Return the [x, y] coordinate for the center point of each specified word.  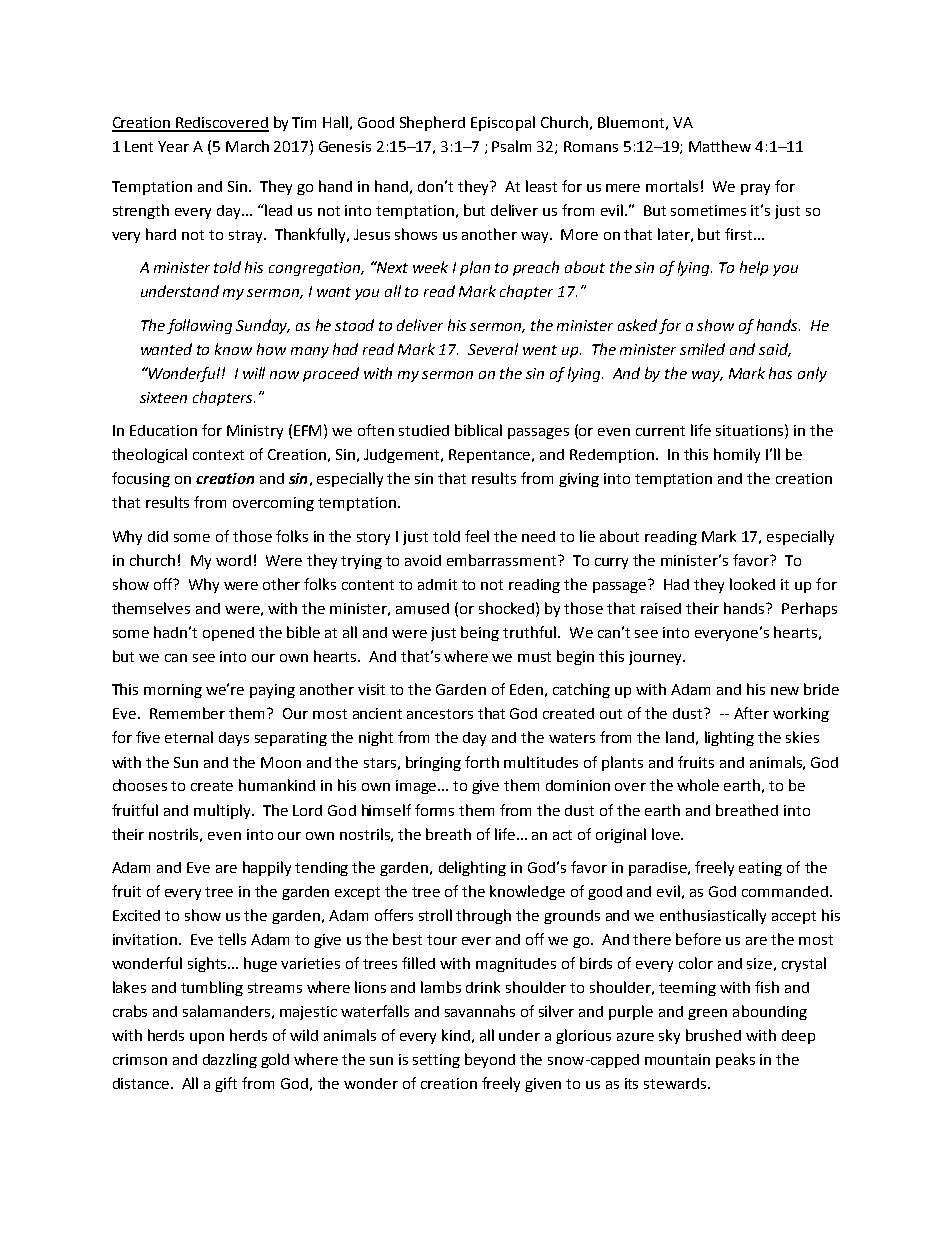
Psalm [511, 146]
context [218, 455]
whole [698, 785]
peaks [735, 1060]
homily [737, 455]
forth [482, 762]
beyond [490, 1060]
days [234, 739]
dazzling [230, 1060]
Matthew [720, 146]
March [247, 146]
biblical [478, 430]
